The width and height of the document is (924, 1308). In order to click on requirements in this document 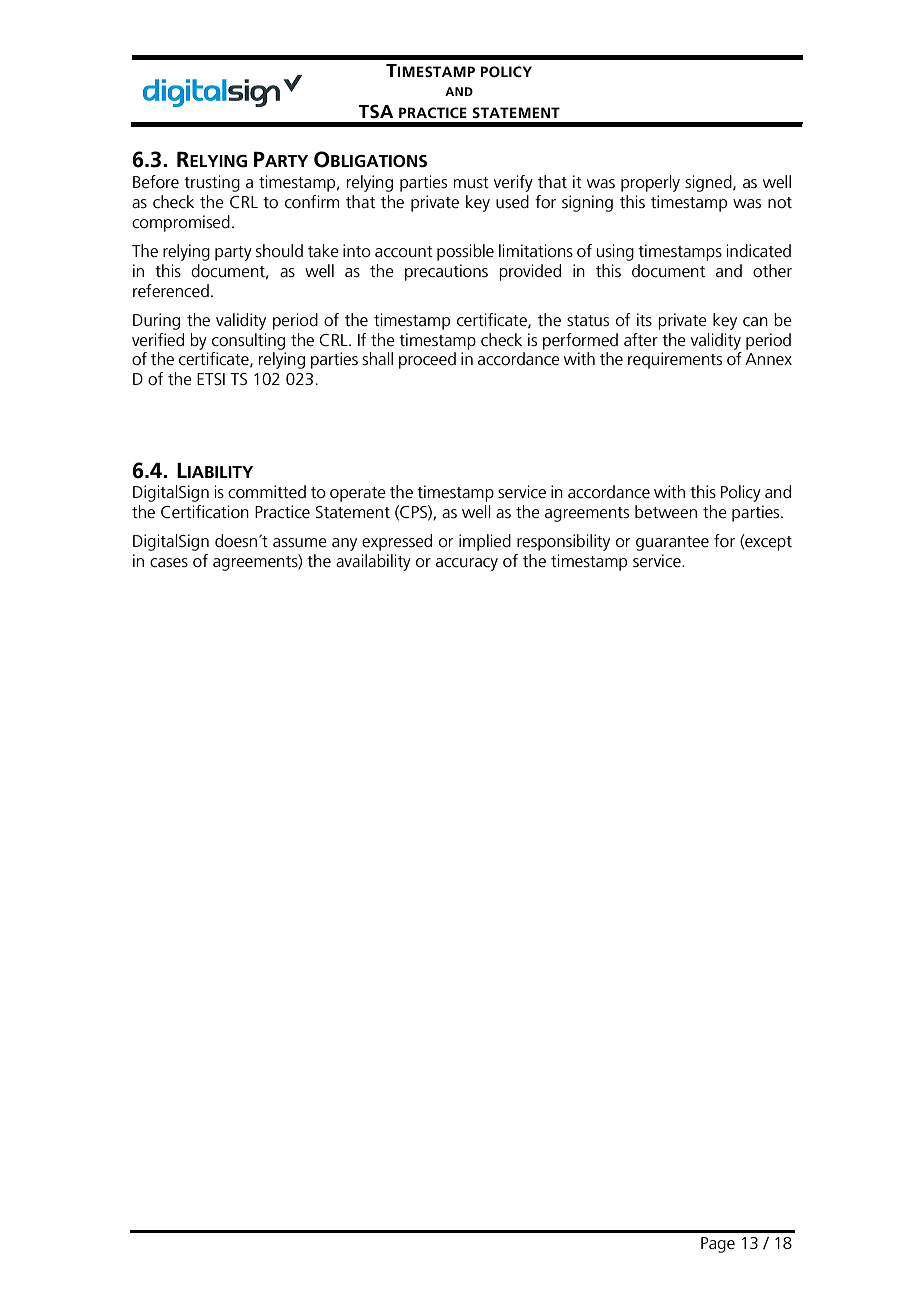, I will do `click(675, 360)`.
